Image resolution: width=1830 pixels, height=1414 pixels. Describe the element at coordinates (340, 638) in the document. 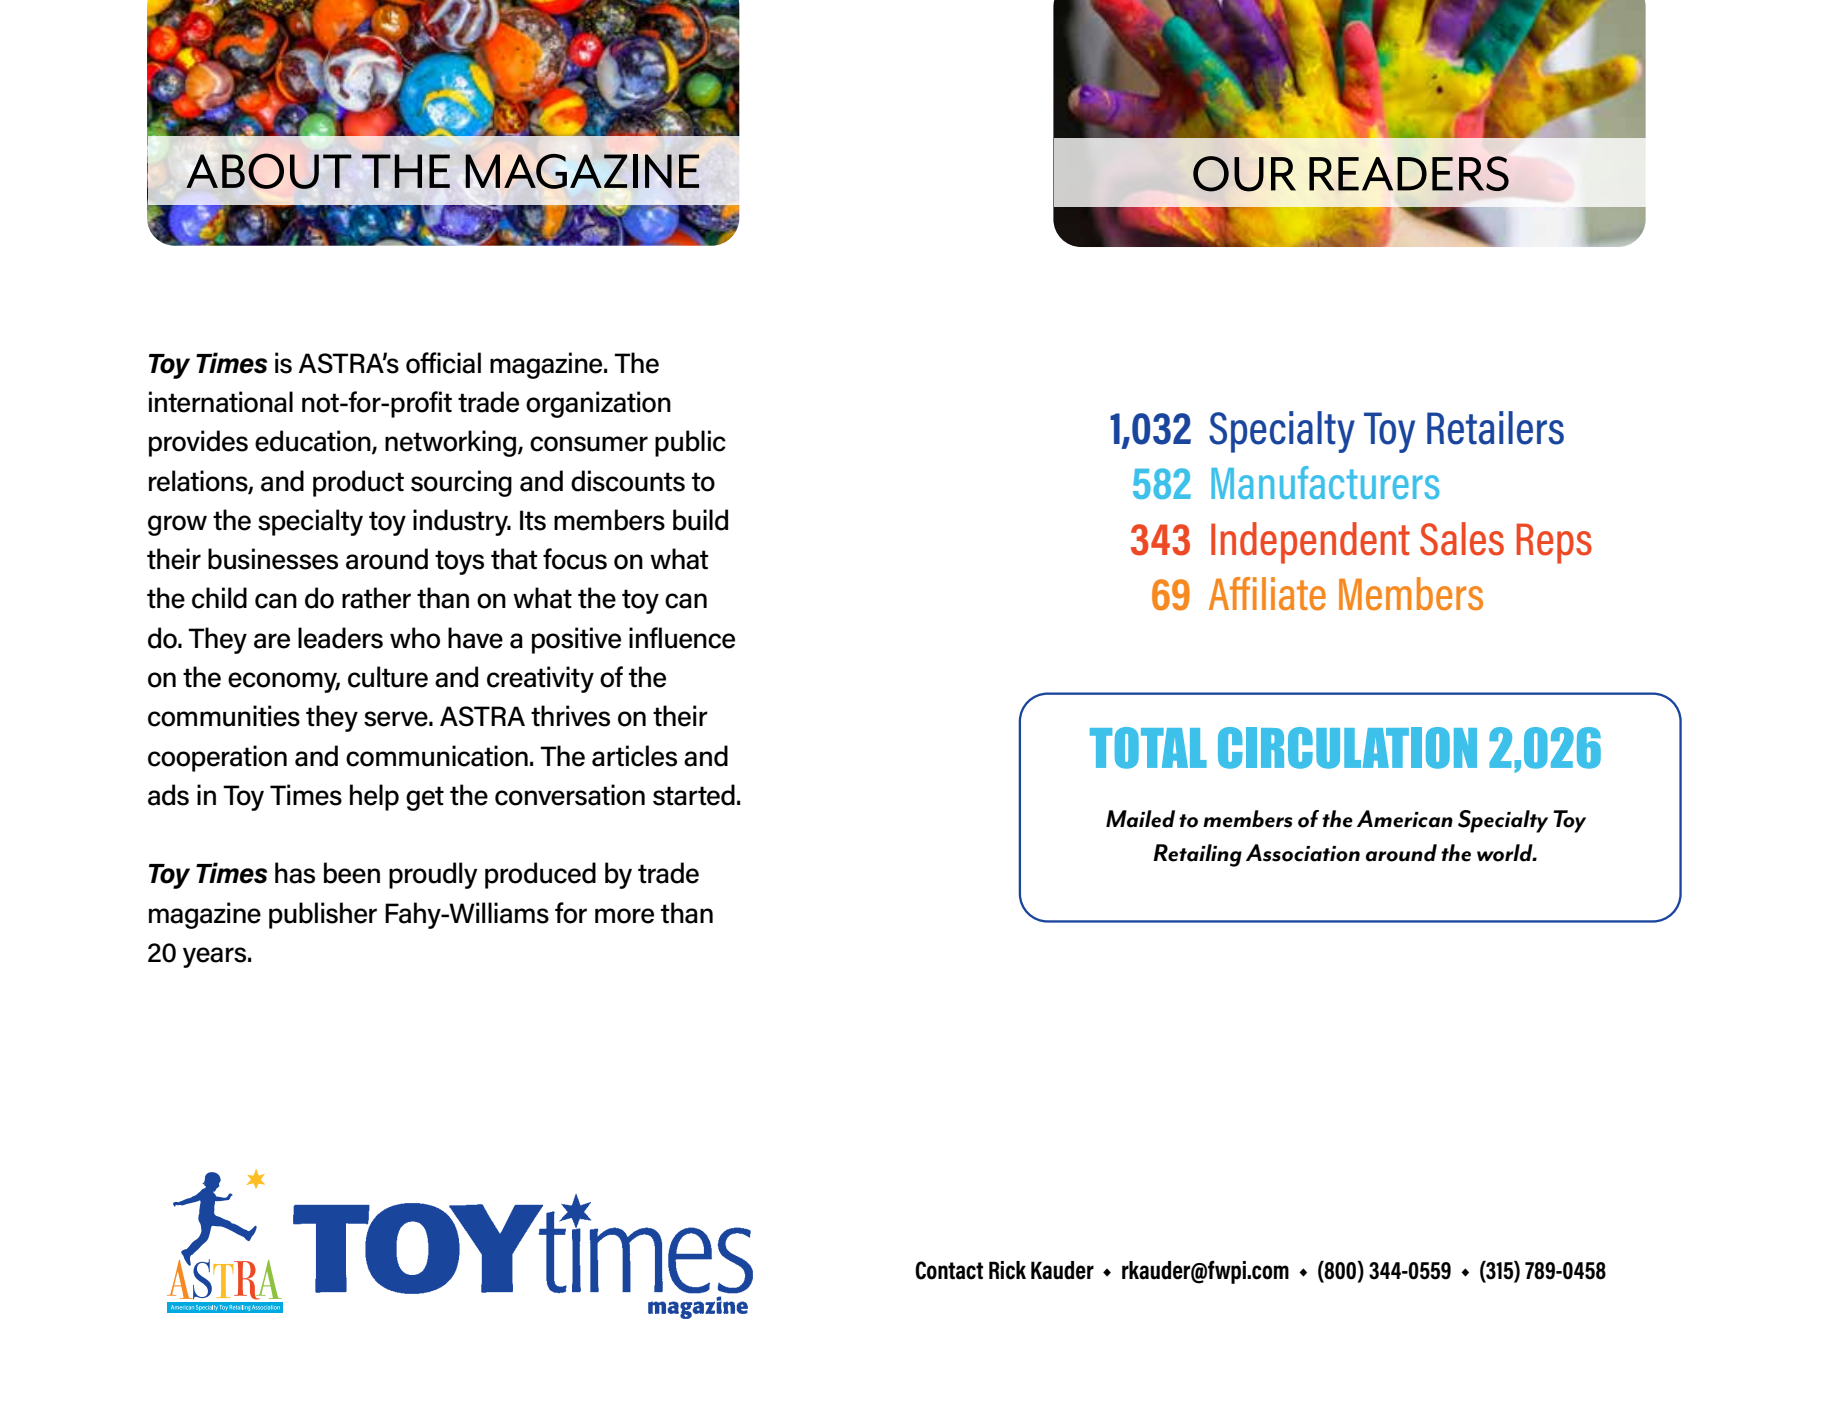

I see `leaders` at that location.
